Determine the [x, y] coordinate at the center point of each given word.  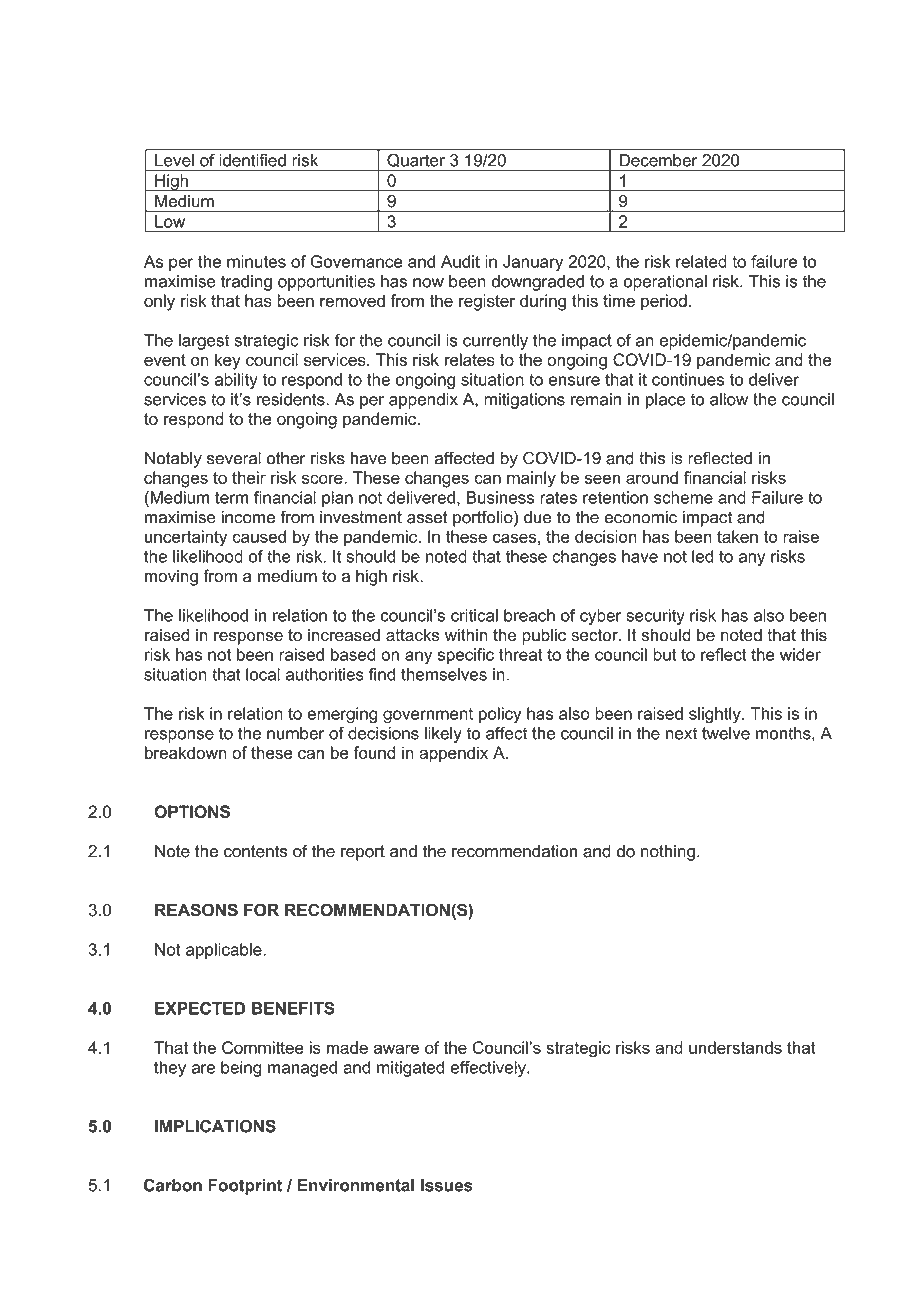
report [363, 853]
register [487, 302]
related [701, 261]
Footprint [245, 1187]
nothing [668, 853]
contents [255, 851]
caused [259, 536]
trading [246, 283]
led [702, 556]
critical [474, 615]
